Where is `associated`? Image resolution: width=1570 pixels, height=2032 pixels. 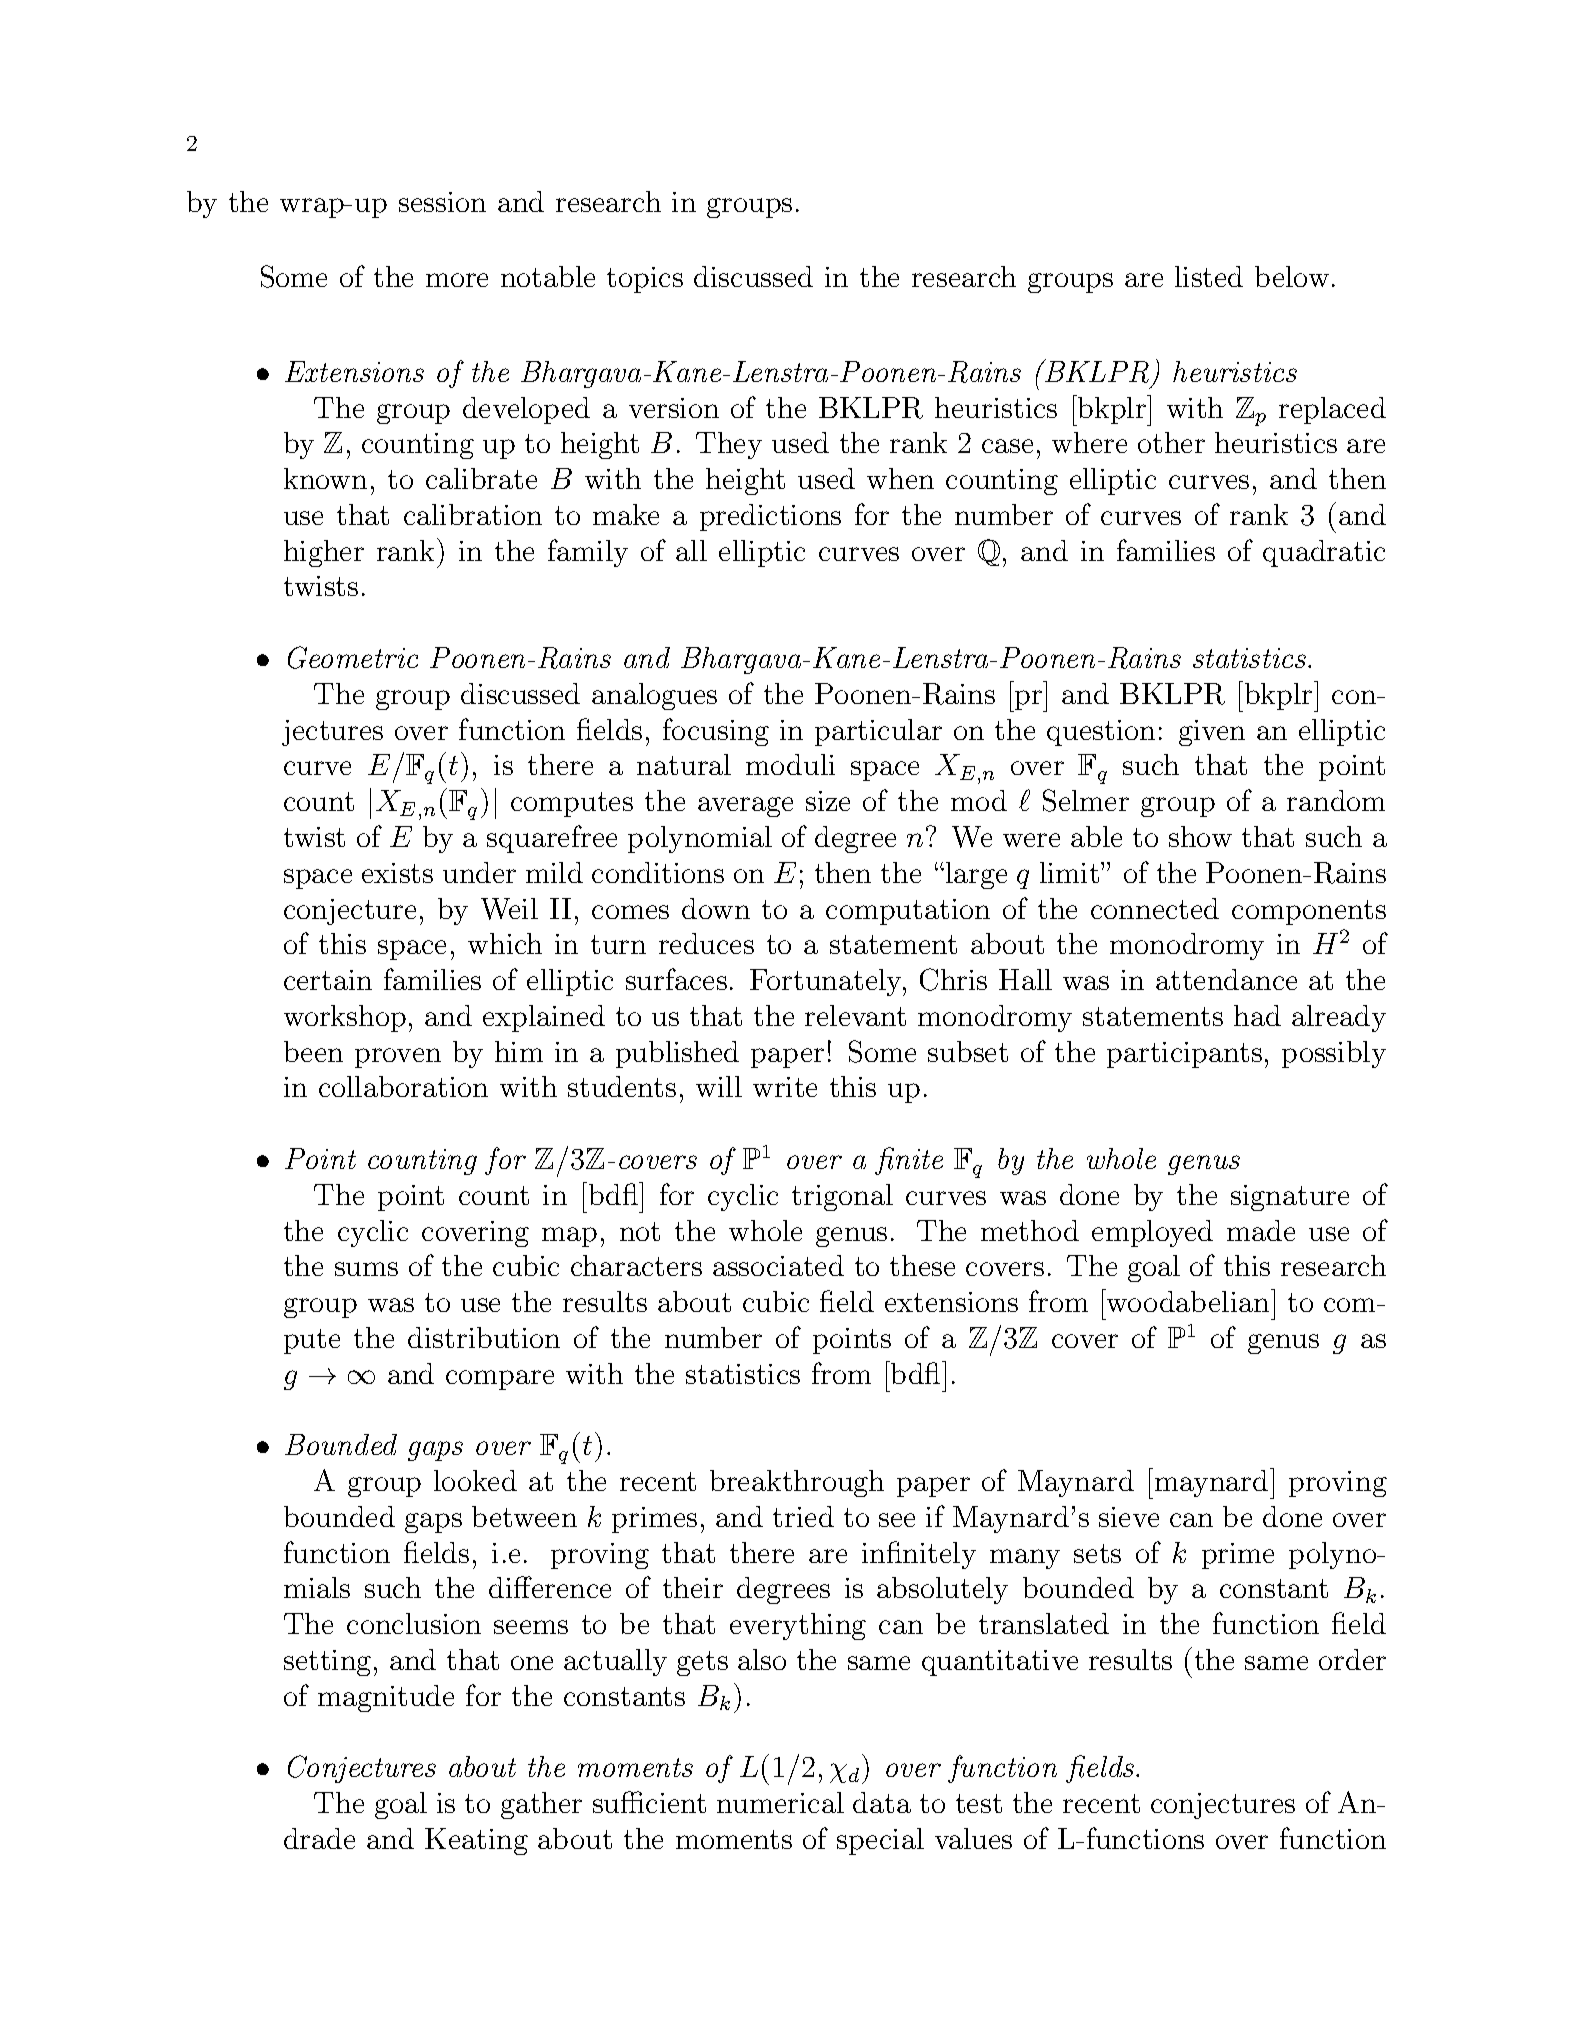
associated is located at coordinates (778, 1265).
